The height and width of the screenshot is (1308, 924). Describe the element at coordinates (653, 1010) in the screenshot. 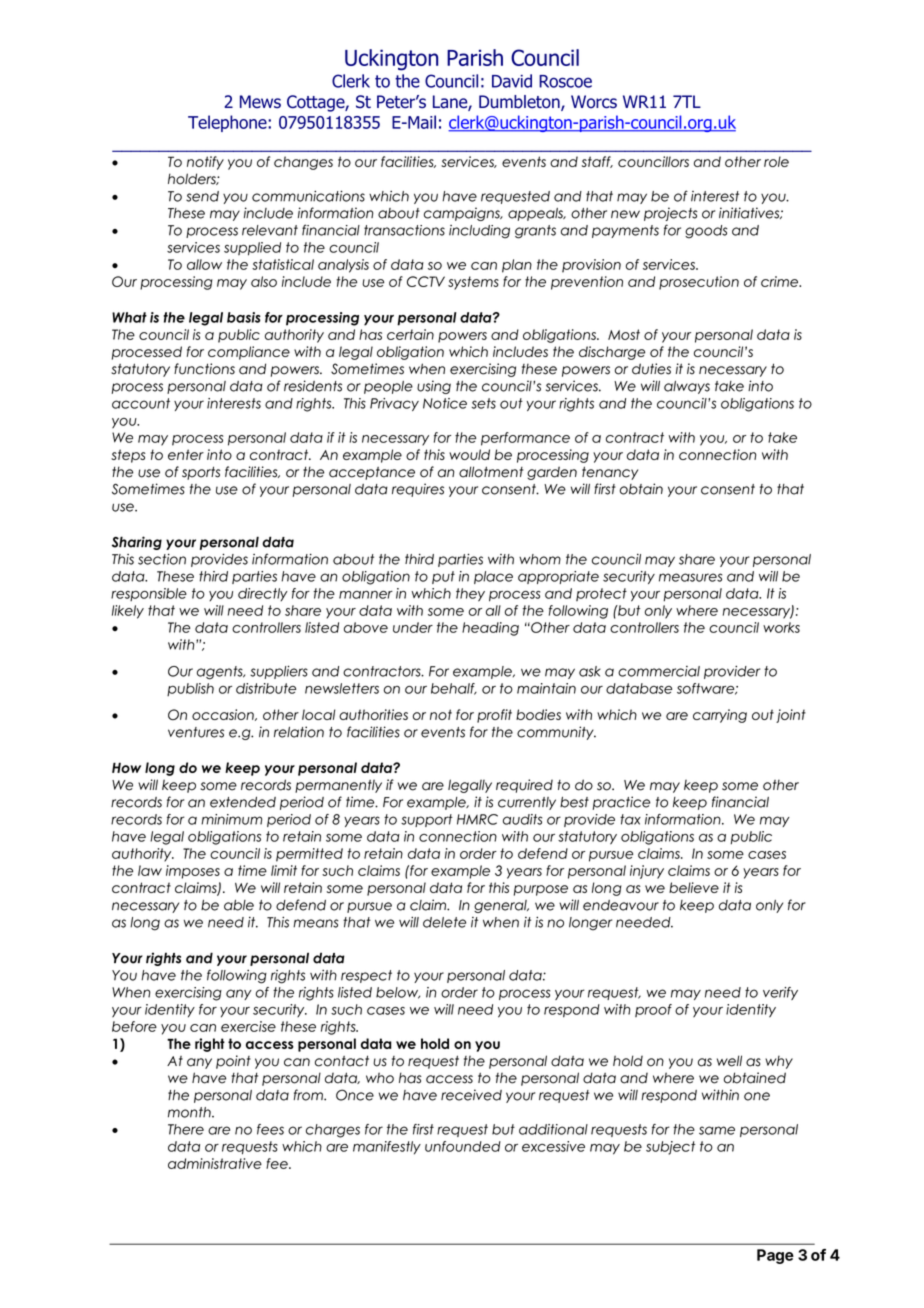

I see `proof` at that location.
